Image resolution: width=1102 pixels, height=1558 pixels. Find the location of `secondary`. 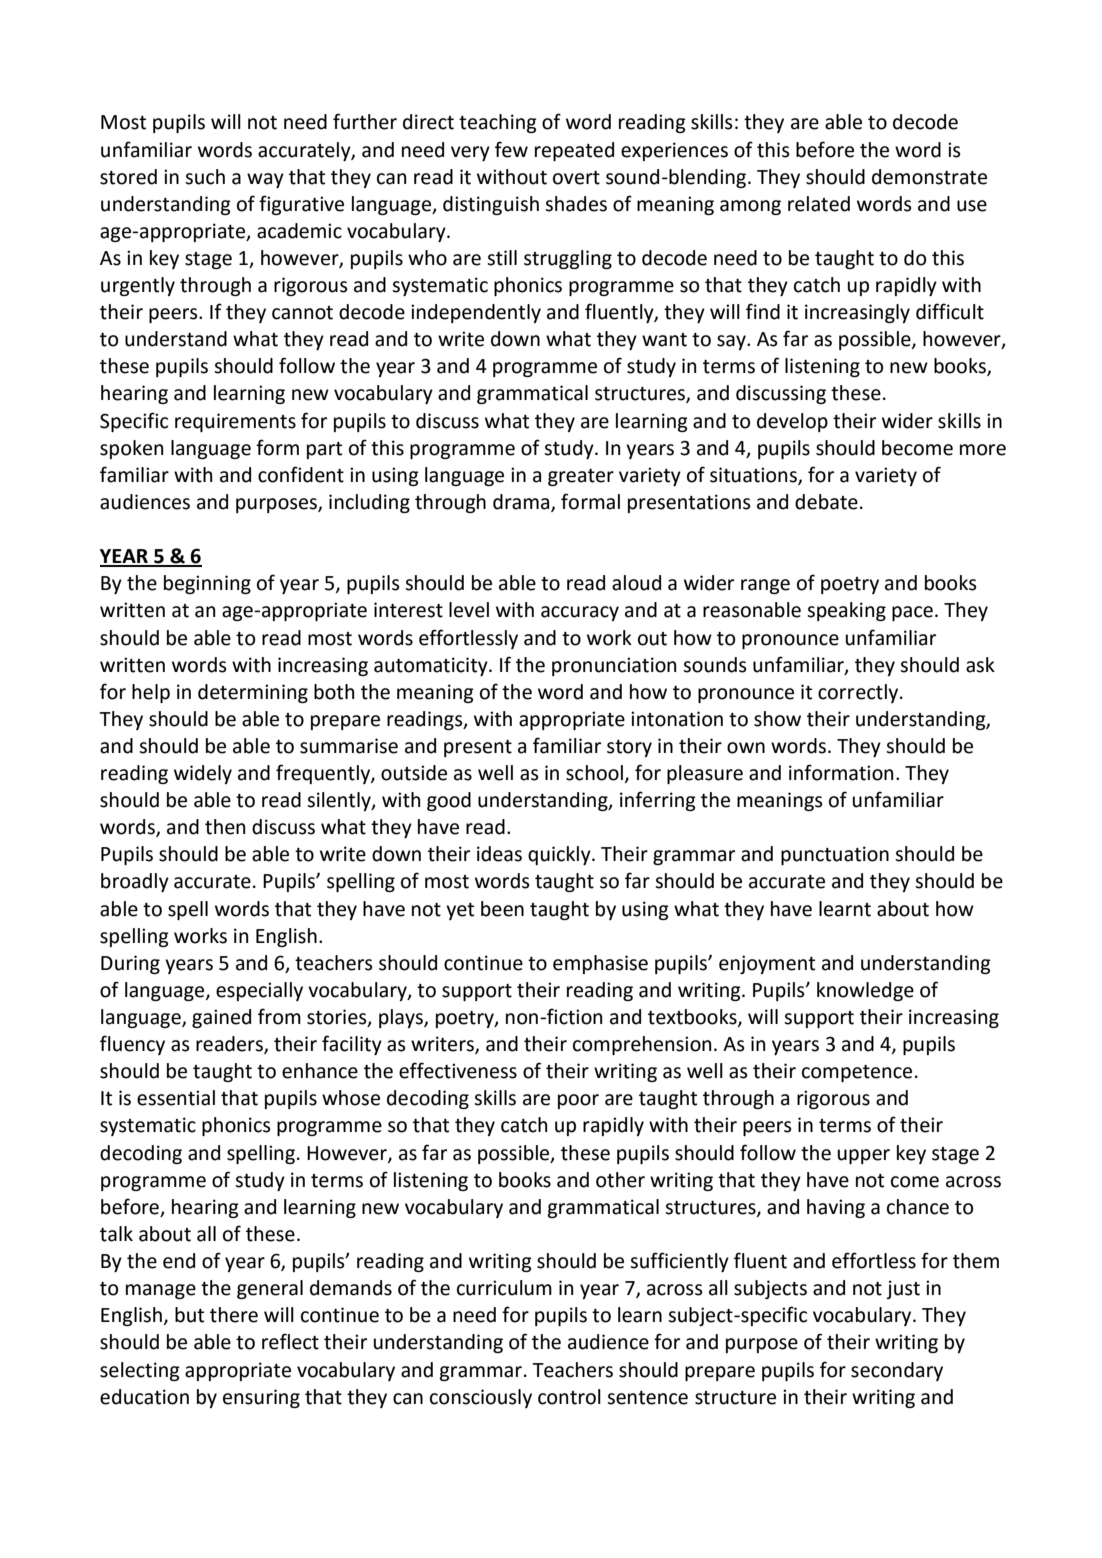

secondary is located at coordinates (897, 1371).
